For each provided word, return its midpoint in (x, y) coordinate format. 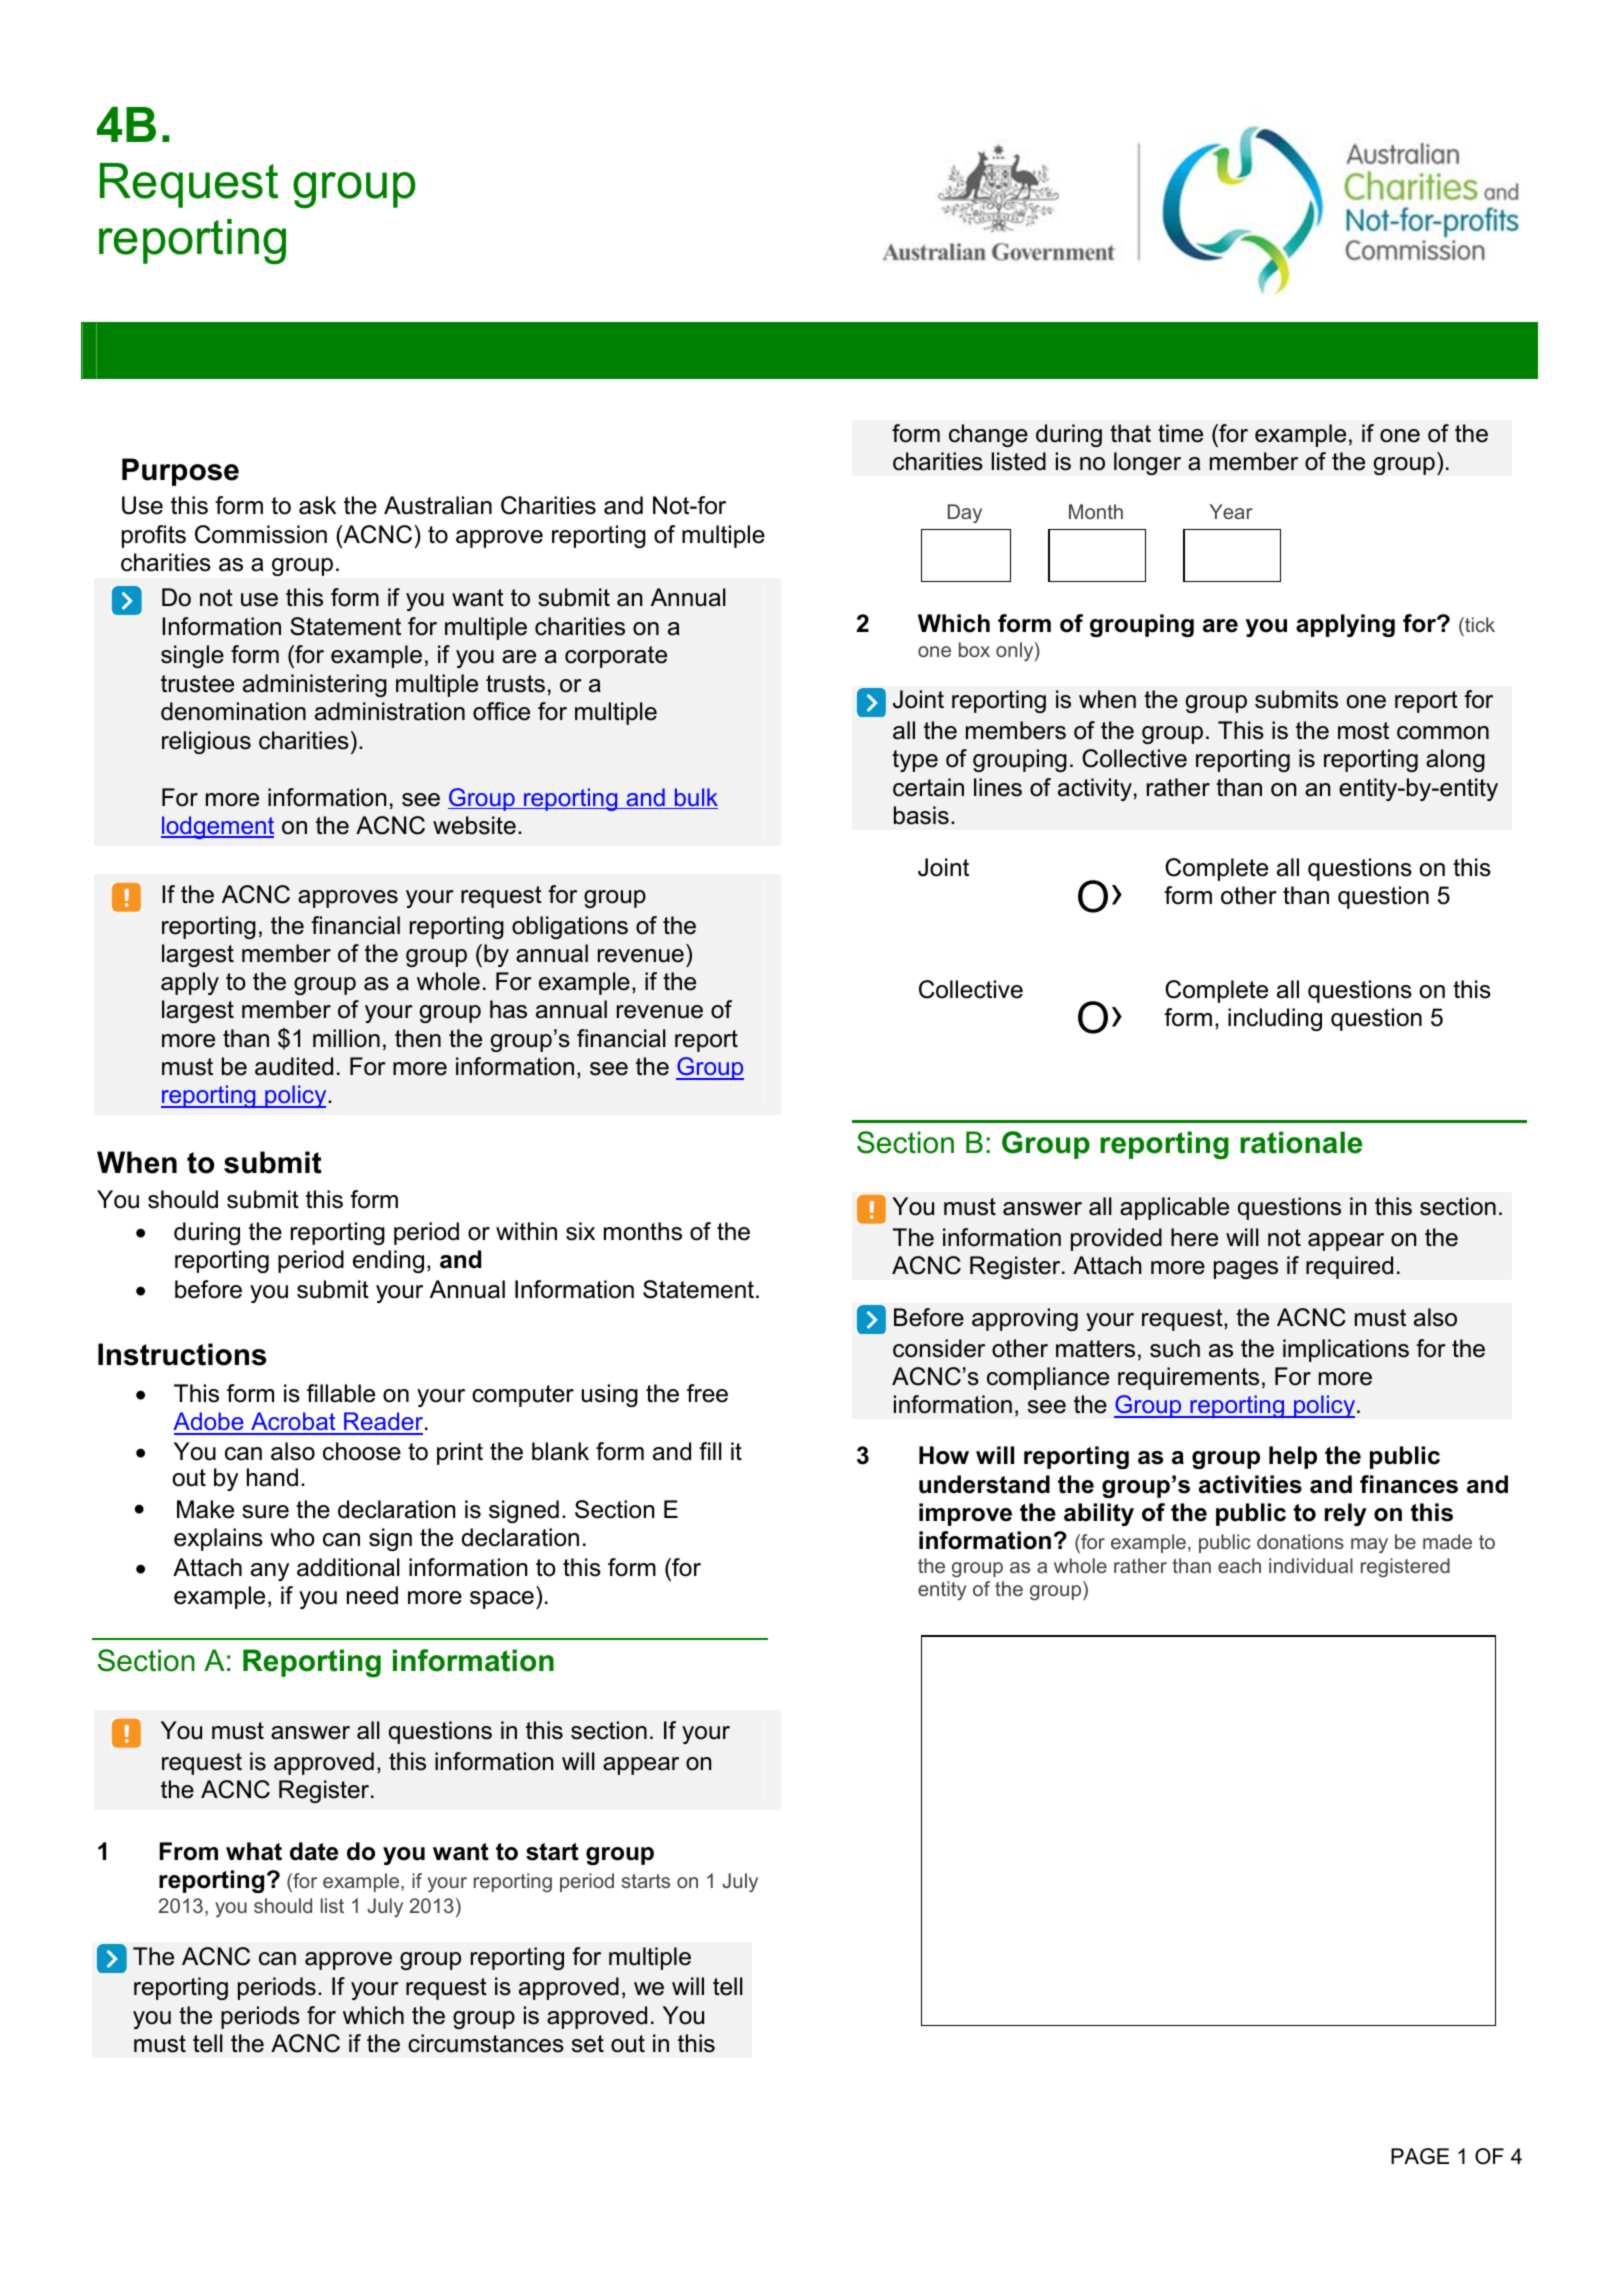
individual (1311, 1565)
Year (1231, 511)
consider (939, 1348)
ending (388, 1261)
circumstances (486, 2043)
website (474, 825)
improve (965, 1514)
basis (921, 815)
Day (965, 513)
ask (317, 505)
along (1455, 760)
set (588, 2044)
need (372, 1595)
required (1349, 1267)
